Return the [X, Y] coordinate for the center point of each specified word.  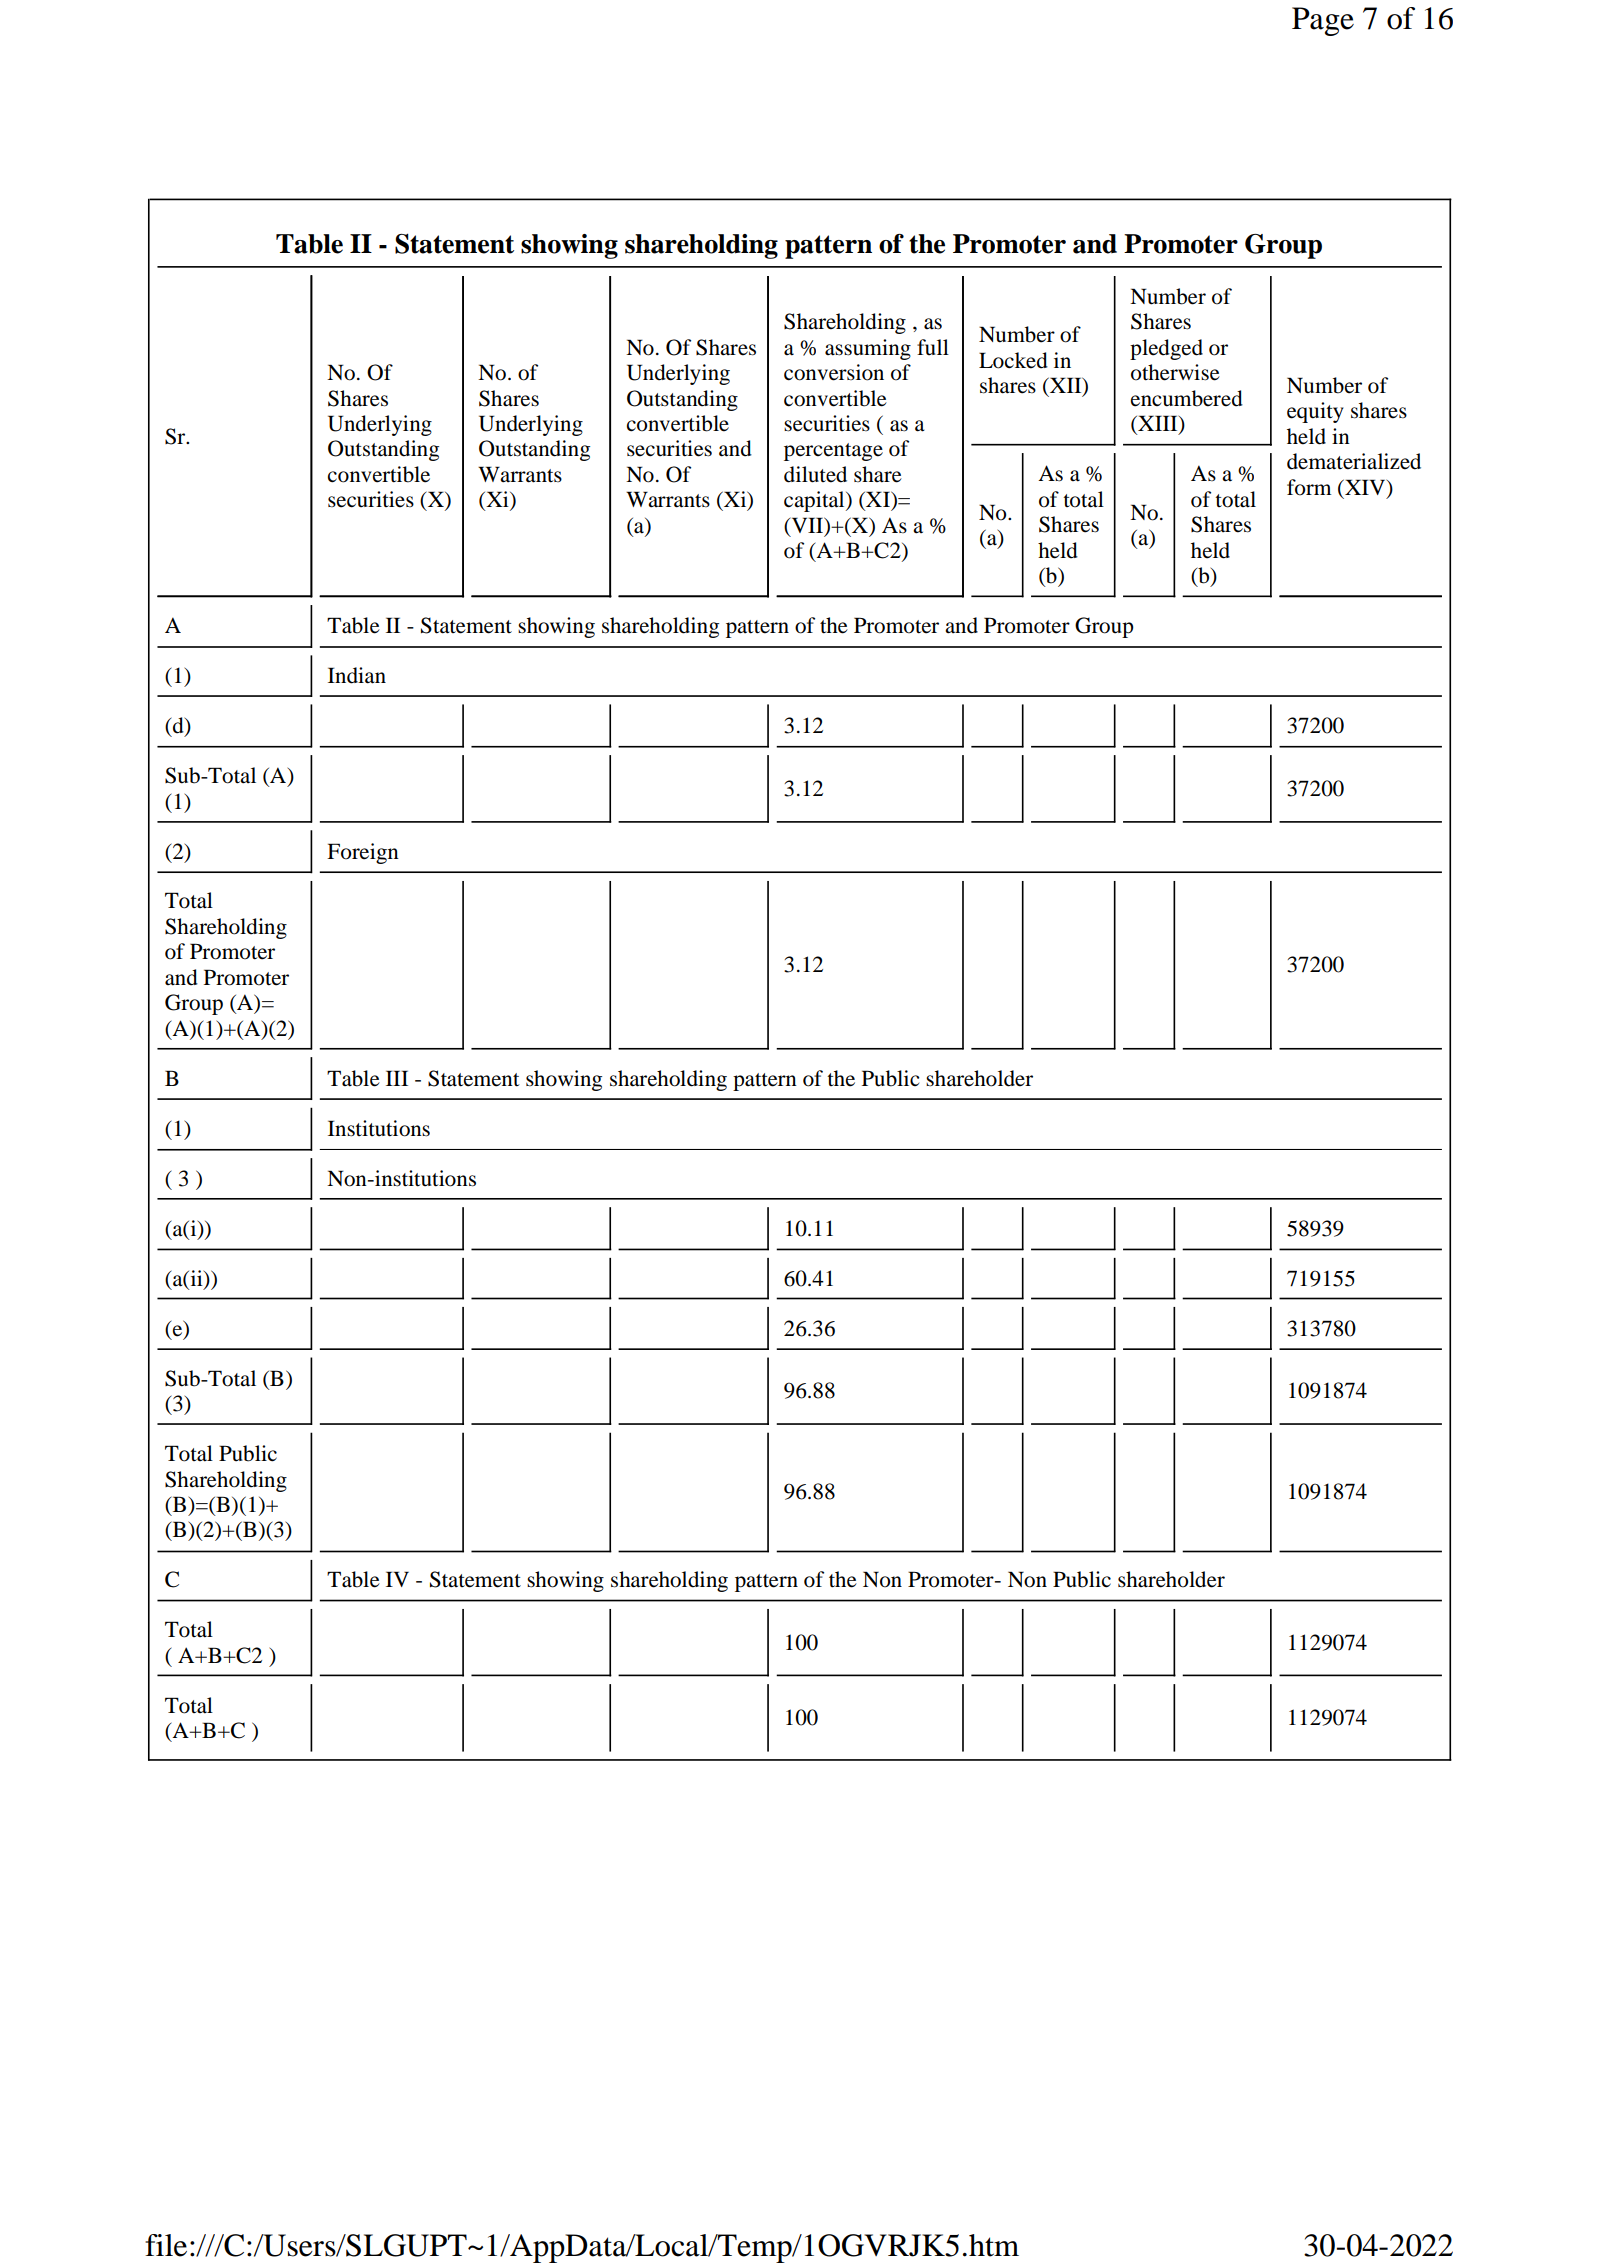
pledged [1166, 349]
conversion [834, 372]
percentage [833, 452]
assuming [868, 349]
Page [1323, 21]
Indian [357, 675]
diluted [815, 474]
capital [815, 501]
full [933, 347]
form [1309, 487]
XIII [1158, 424]
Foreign [363, 853]
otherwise [1175, 372]
